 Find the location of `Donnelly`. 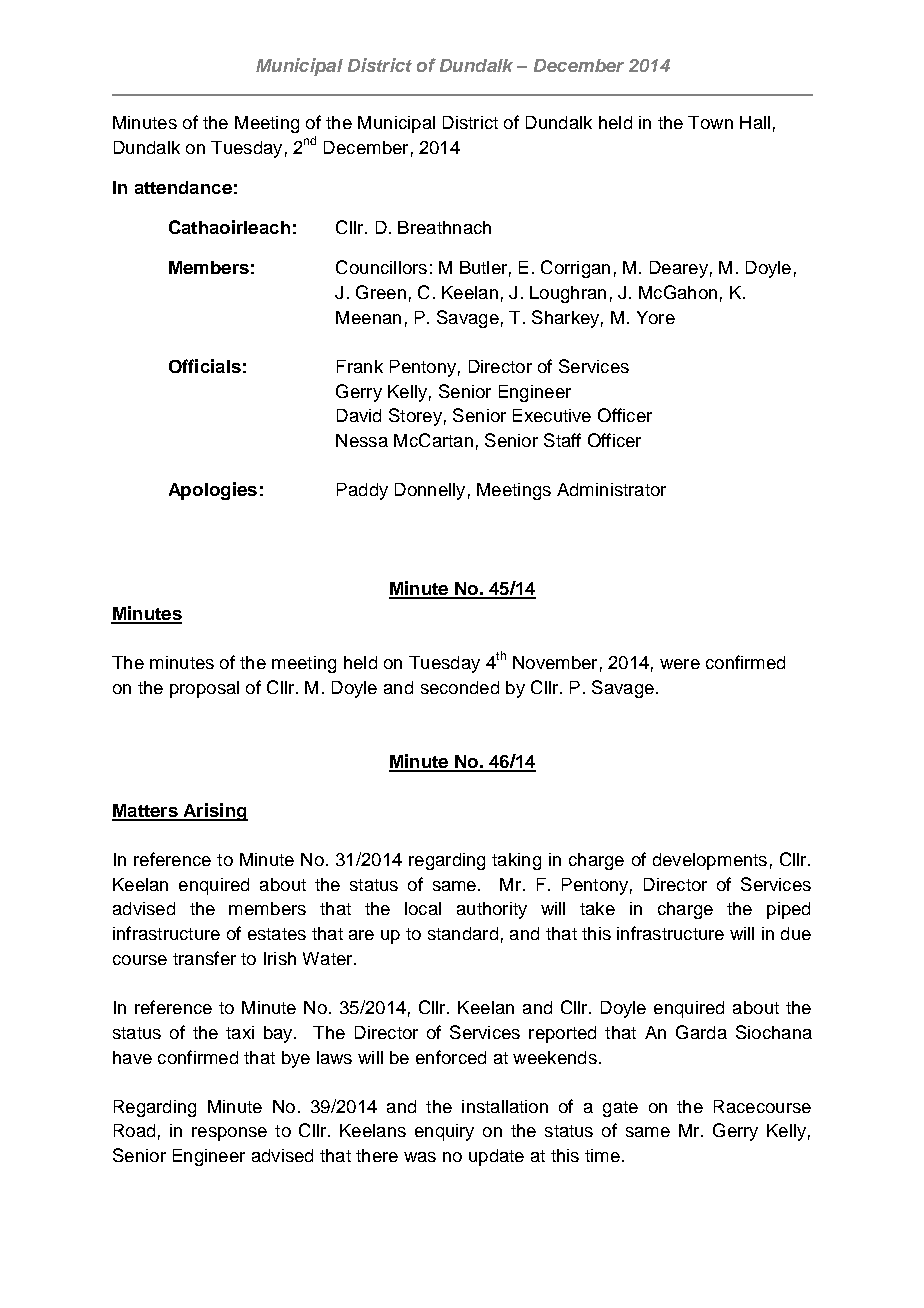

Donnelly is located at coordinates (430, 491).
